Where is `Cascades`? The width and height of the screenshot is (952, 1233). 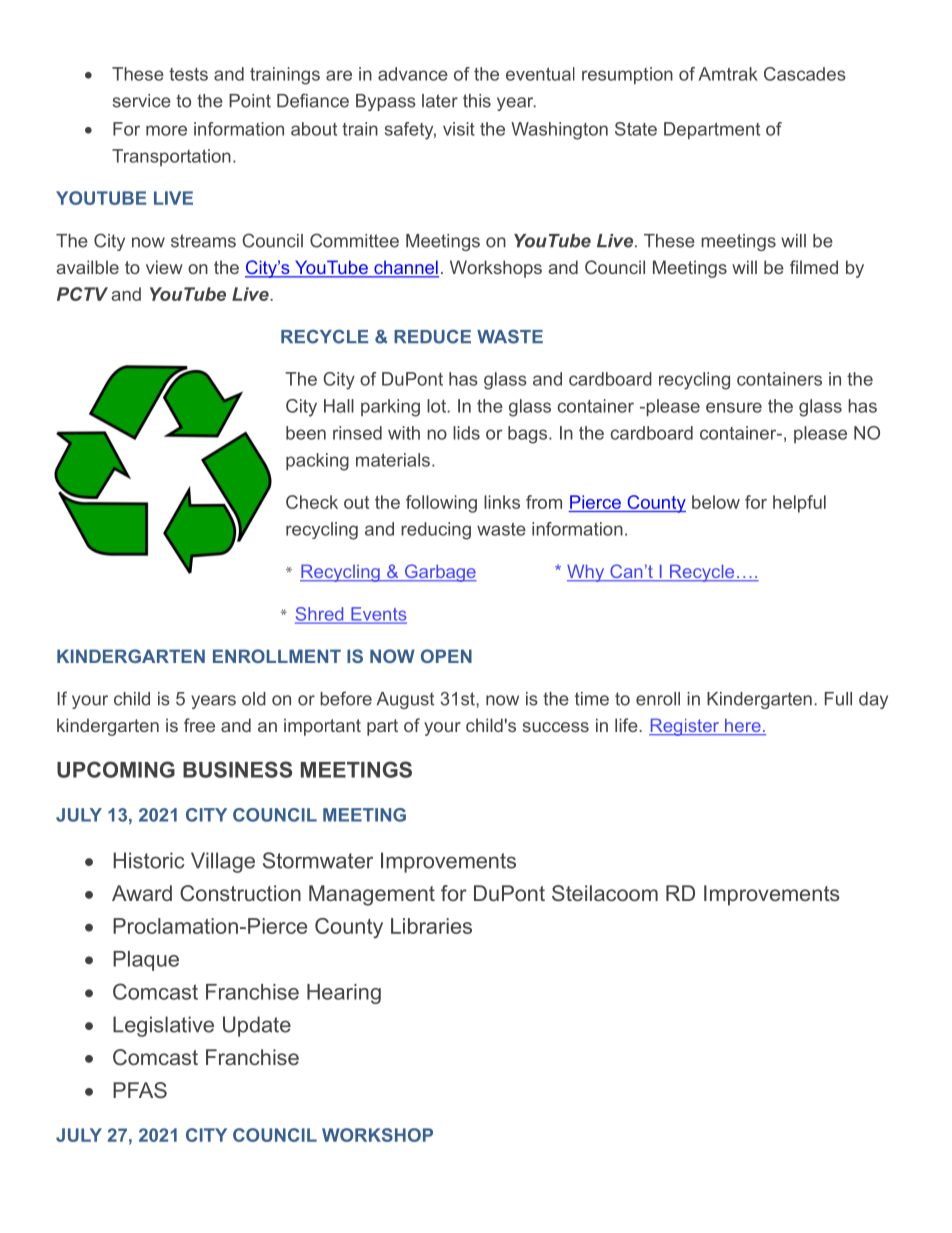 Cascades is located at coordinates (805, 74).
